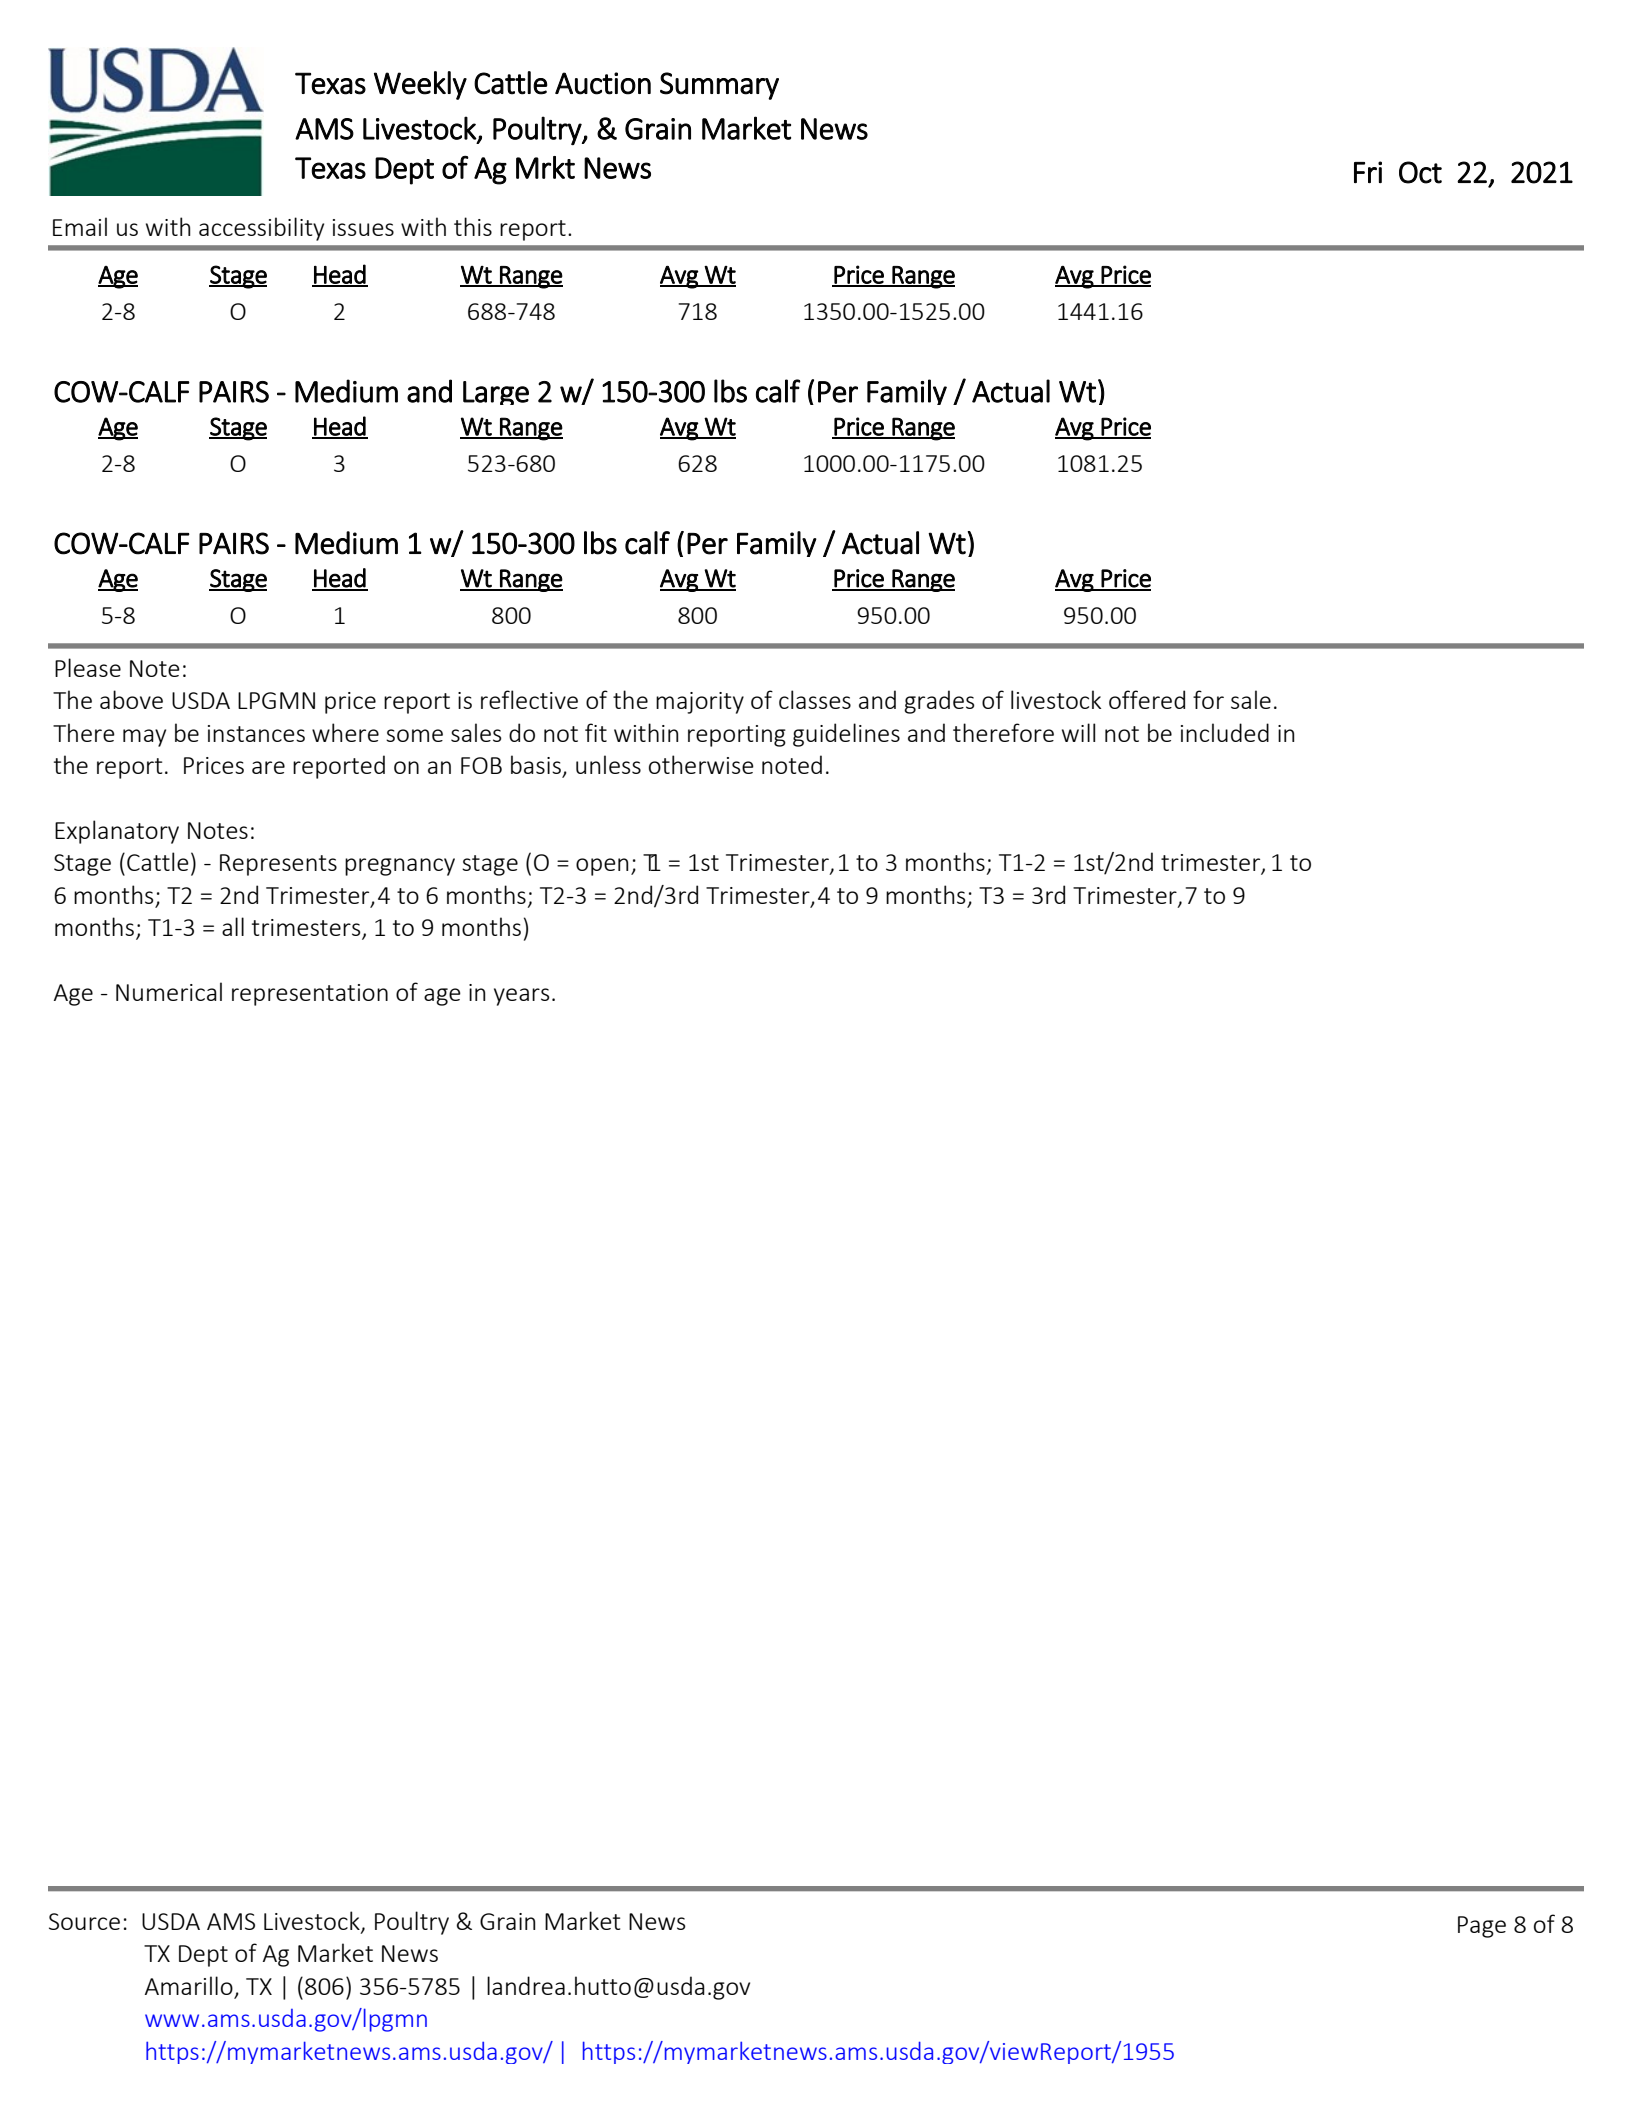  I want to click on will, so click(1078, 732).
